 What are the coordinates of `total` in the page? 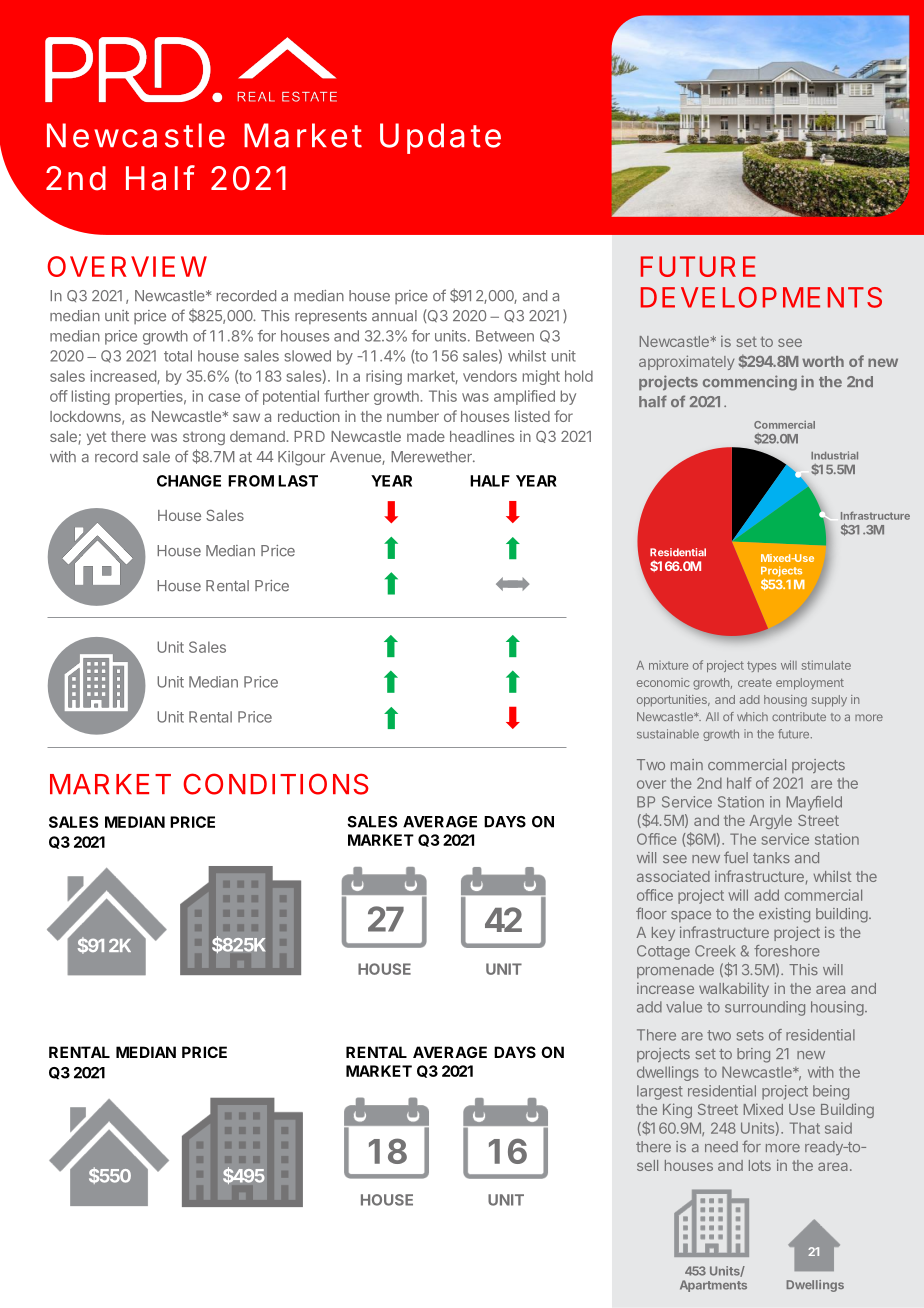 It's located at (178, 356).
